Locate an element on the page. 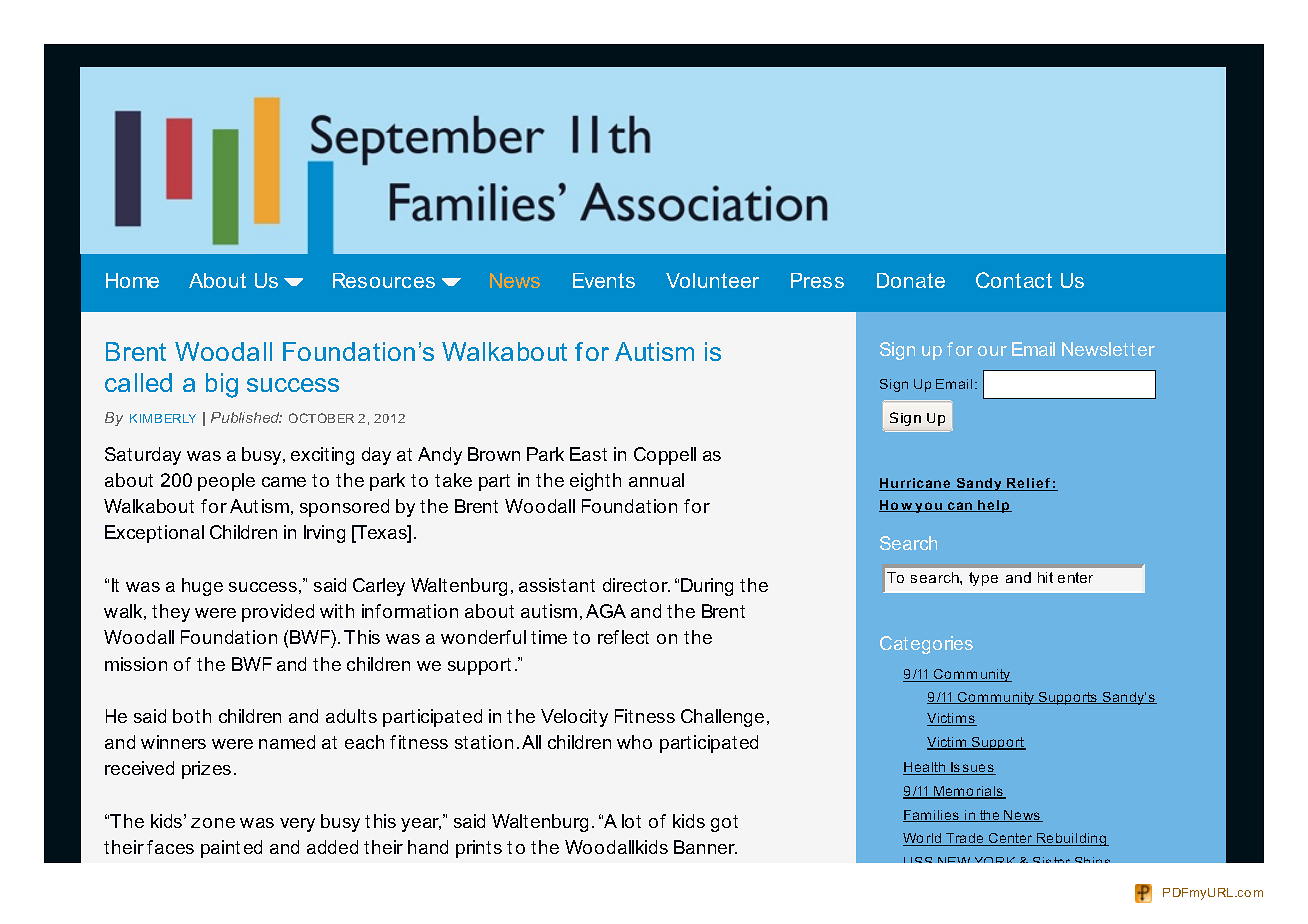  Trade is located at coordinates (965, 839).
